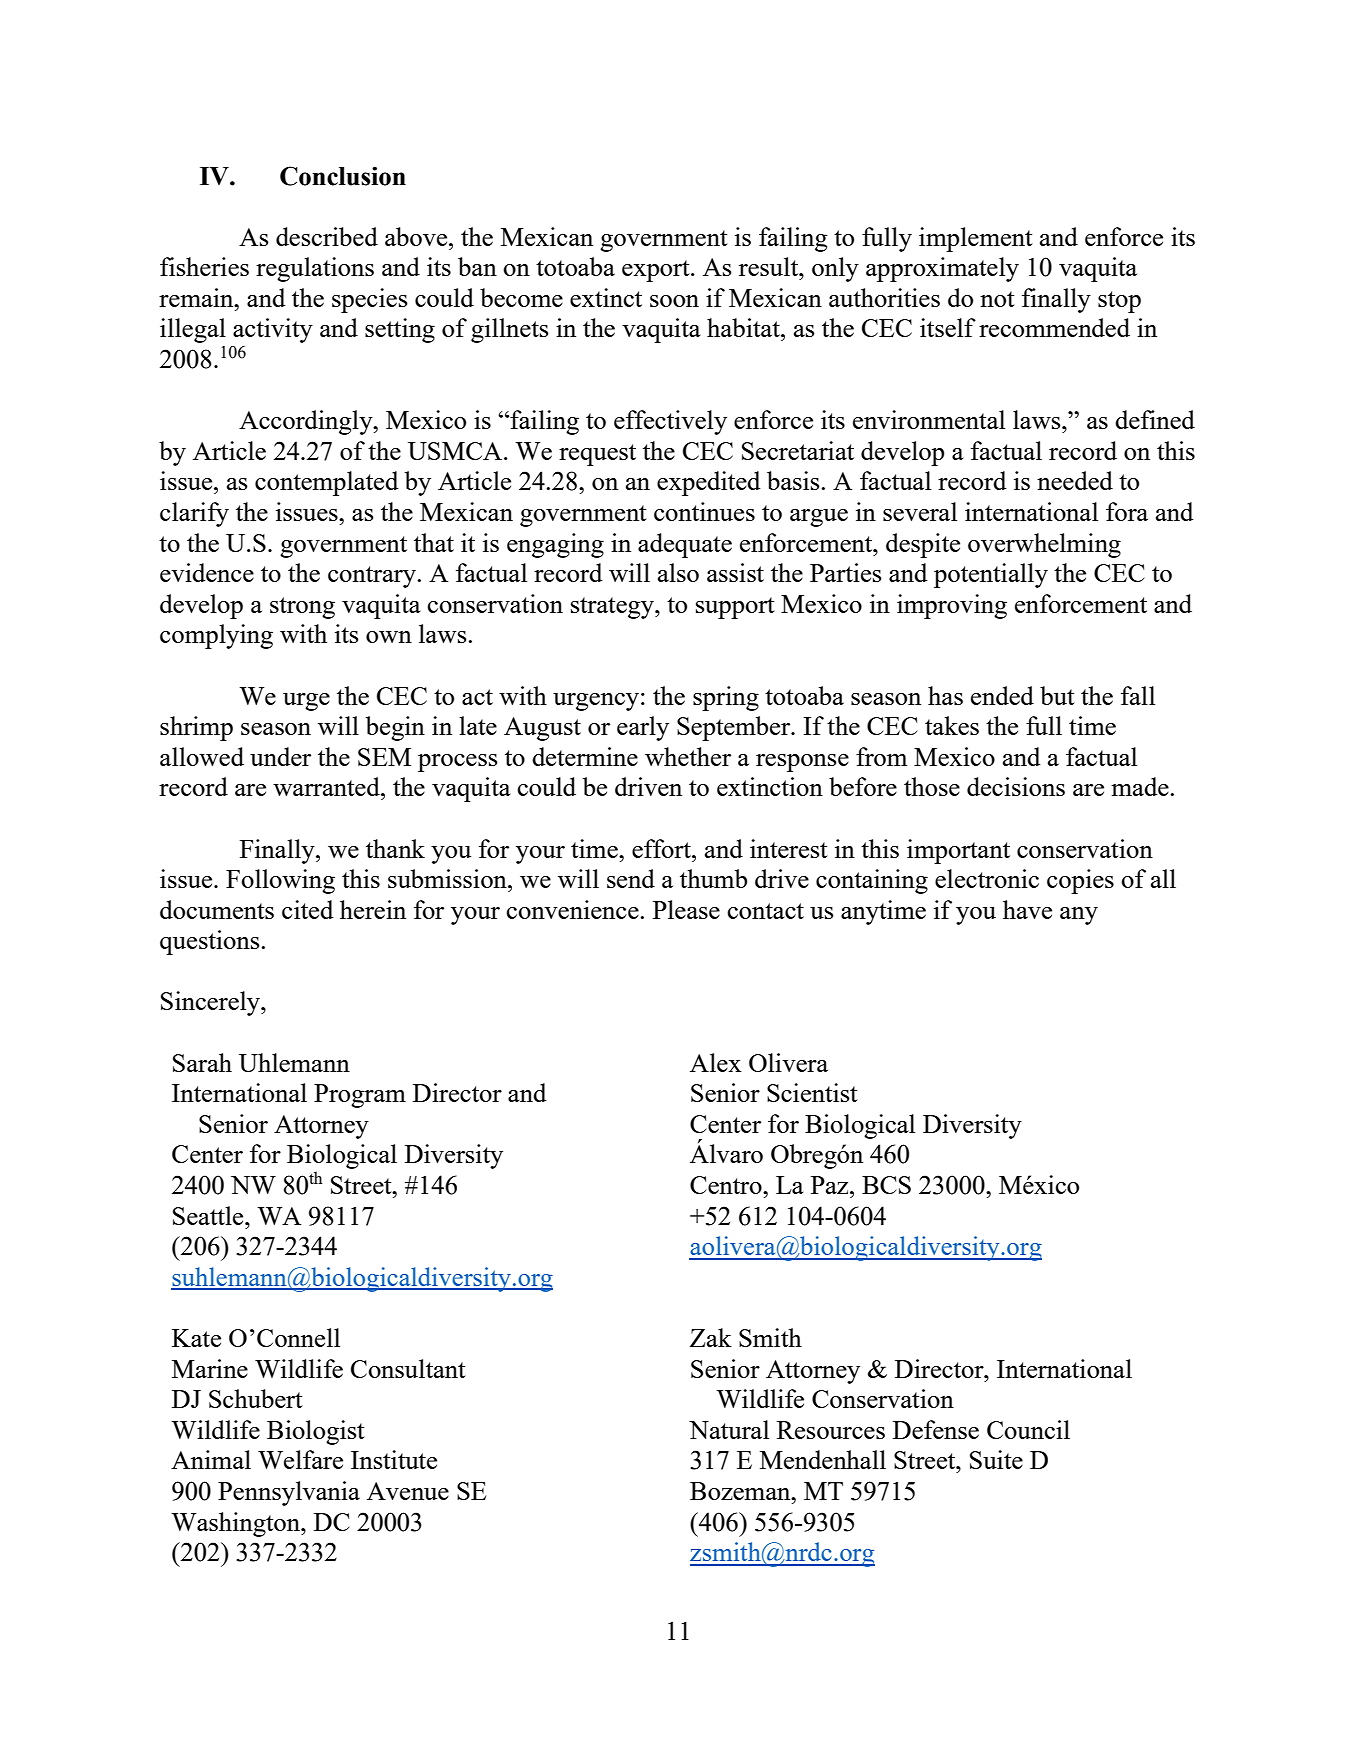  Describe the element at coordinates (657, 271) in the screenshot. I see `export` at that location.
